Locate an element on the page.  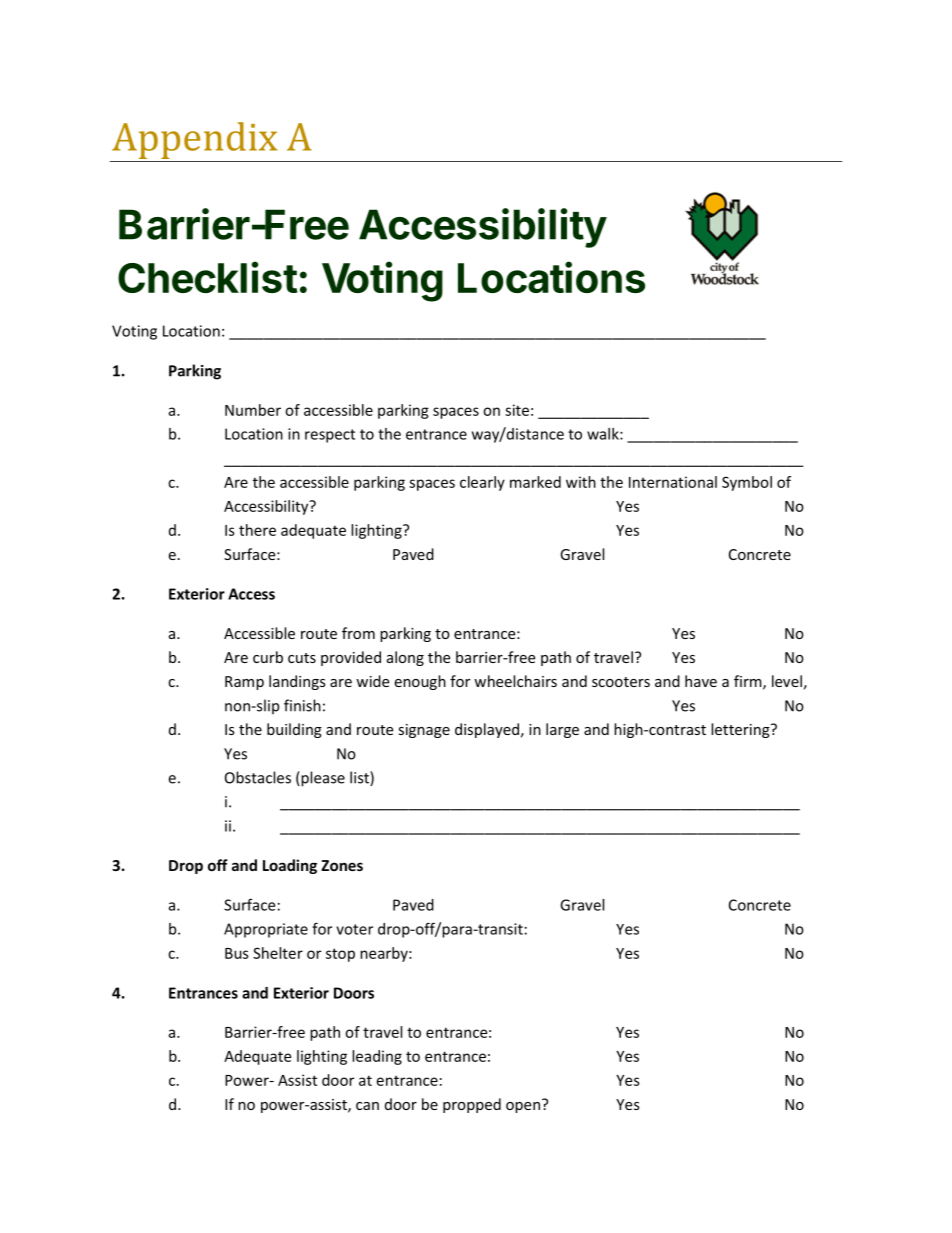
large is located at coordinates (562, 730).
